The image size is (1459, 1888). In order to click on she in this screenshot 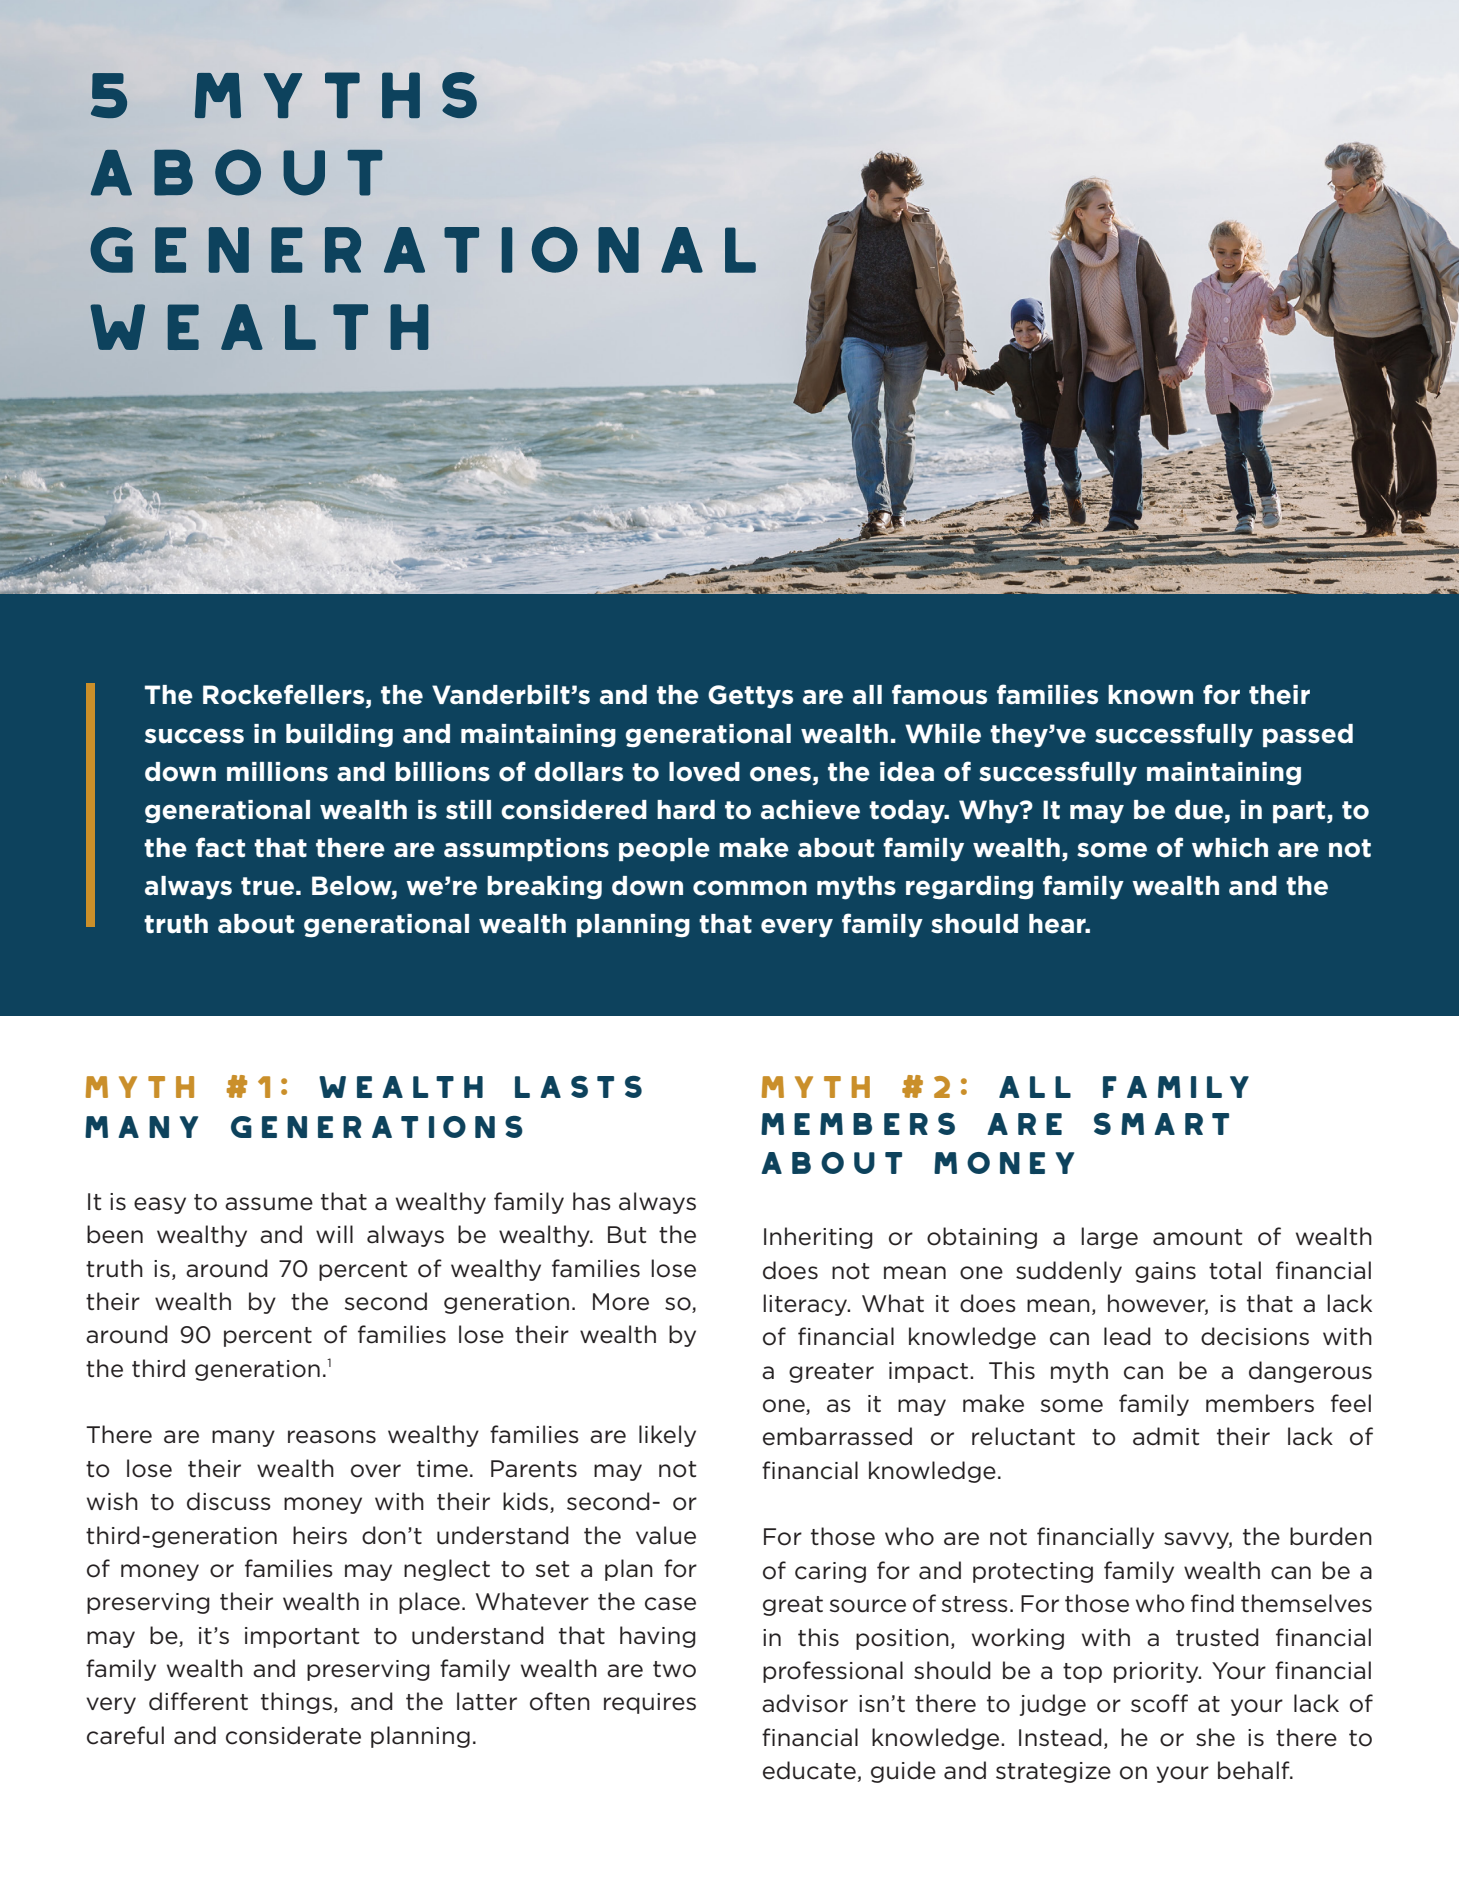, I will do `click(1215, 1737)`.
